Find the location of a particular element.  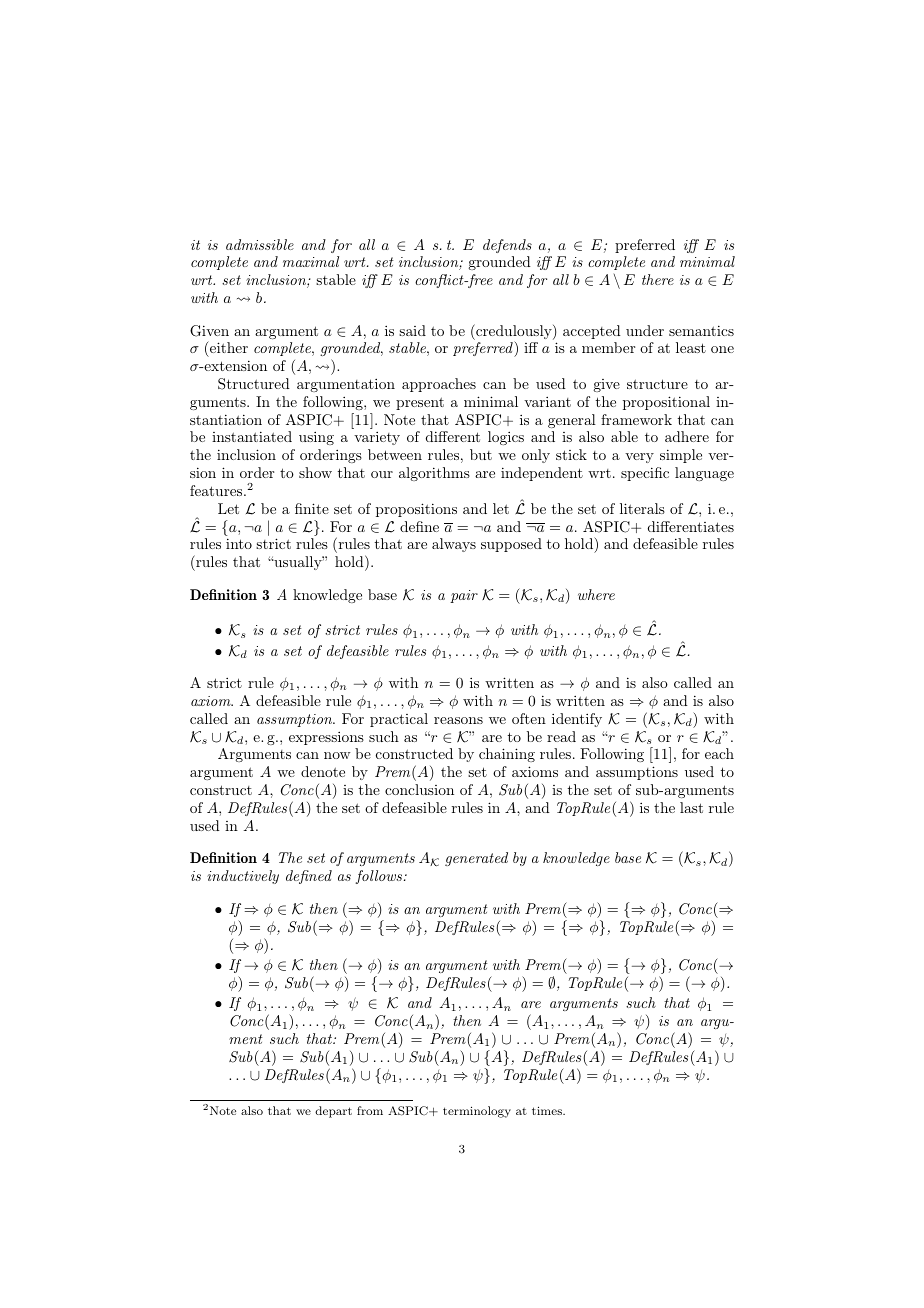

depart is located at coordinates (333, 1112).
